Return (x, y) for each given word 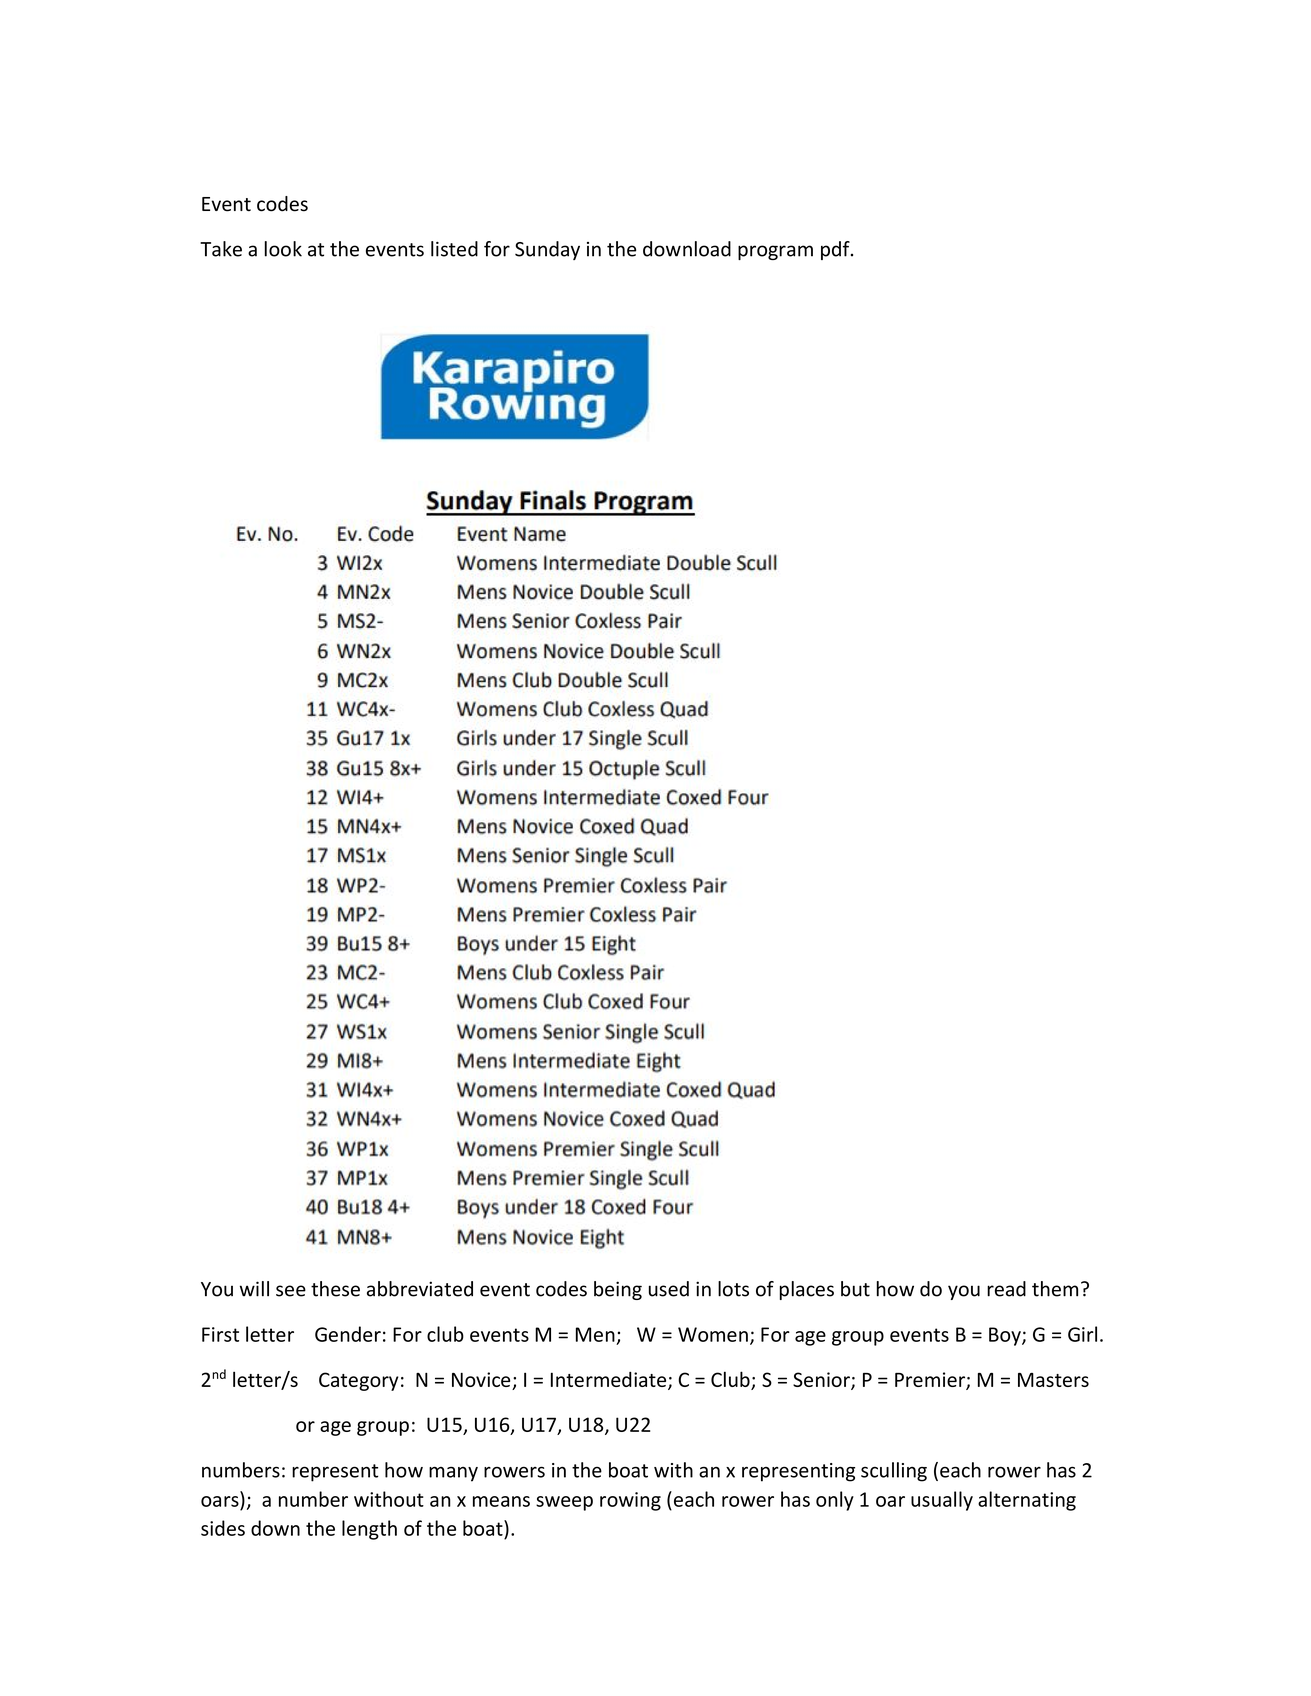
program (775, 252)
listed (454, 249)
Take (221, 249)
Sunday (547, 250)
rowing (630, 1501)
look (283, 249)
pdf (836, 250)
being (618, 1290)
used (669, 1289)
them (1055, 1289)
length (369, 1530)
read (1006, 1289)
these (335, 1289)
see (291, 1291)
